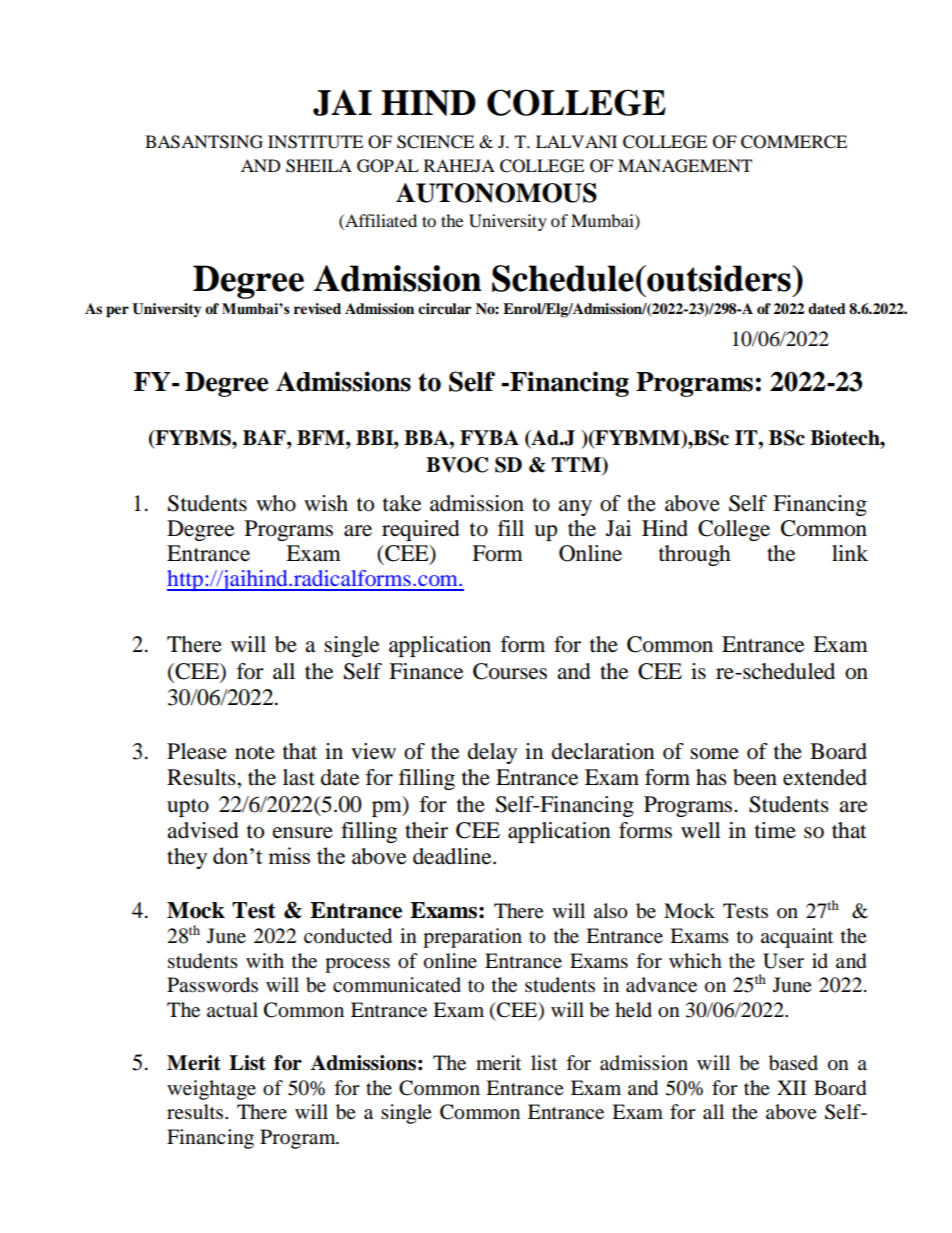 The height and width of the image is (1233, 952). Describe the element at coordinates (496, 193) in the image. I see `AUTONOMOUS` at that location.
